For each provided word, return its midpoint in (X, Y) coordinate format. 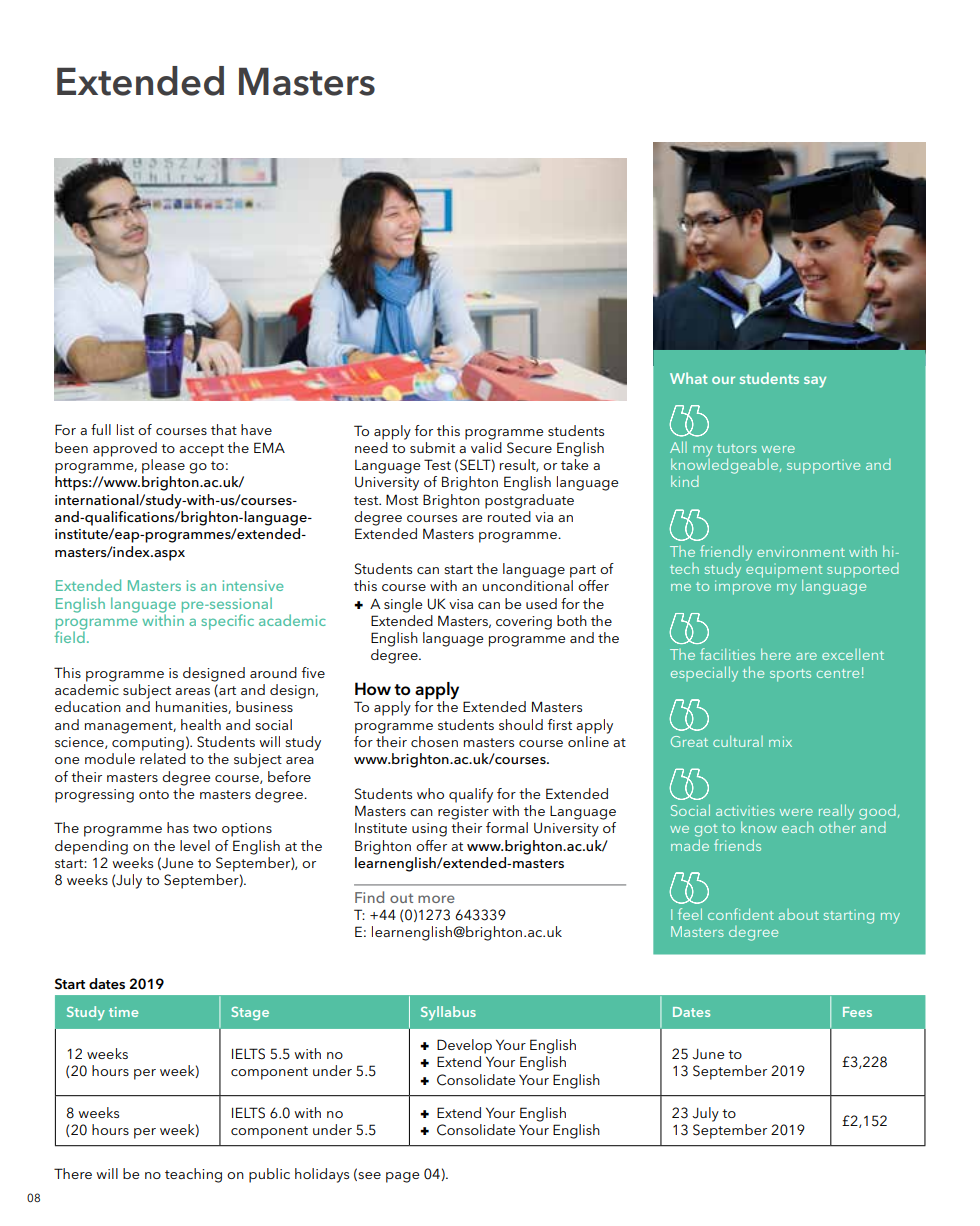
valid (486, 446)
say (815, 382)
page (402, 1177)
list (125, 429)
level (195, 845)
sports (790, 675)
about (799, 914)
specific (227, 622)
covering (524, 623)
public (269, 1175)
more (436, 899)
